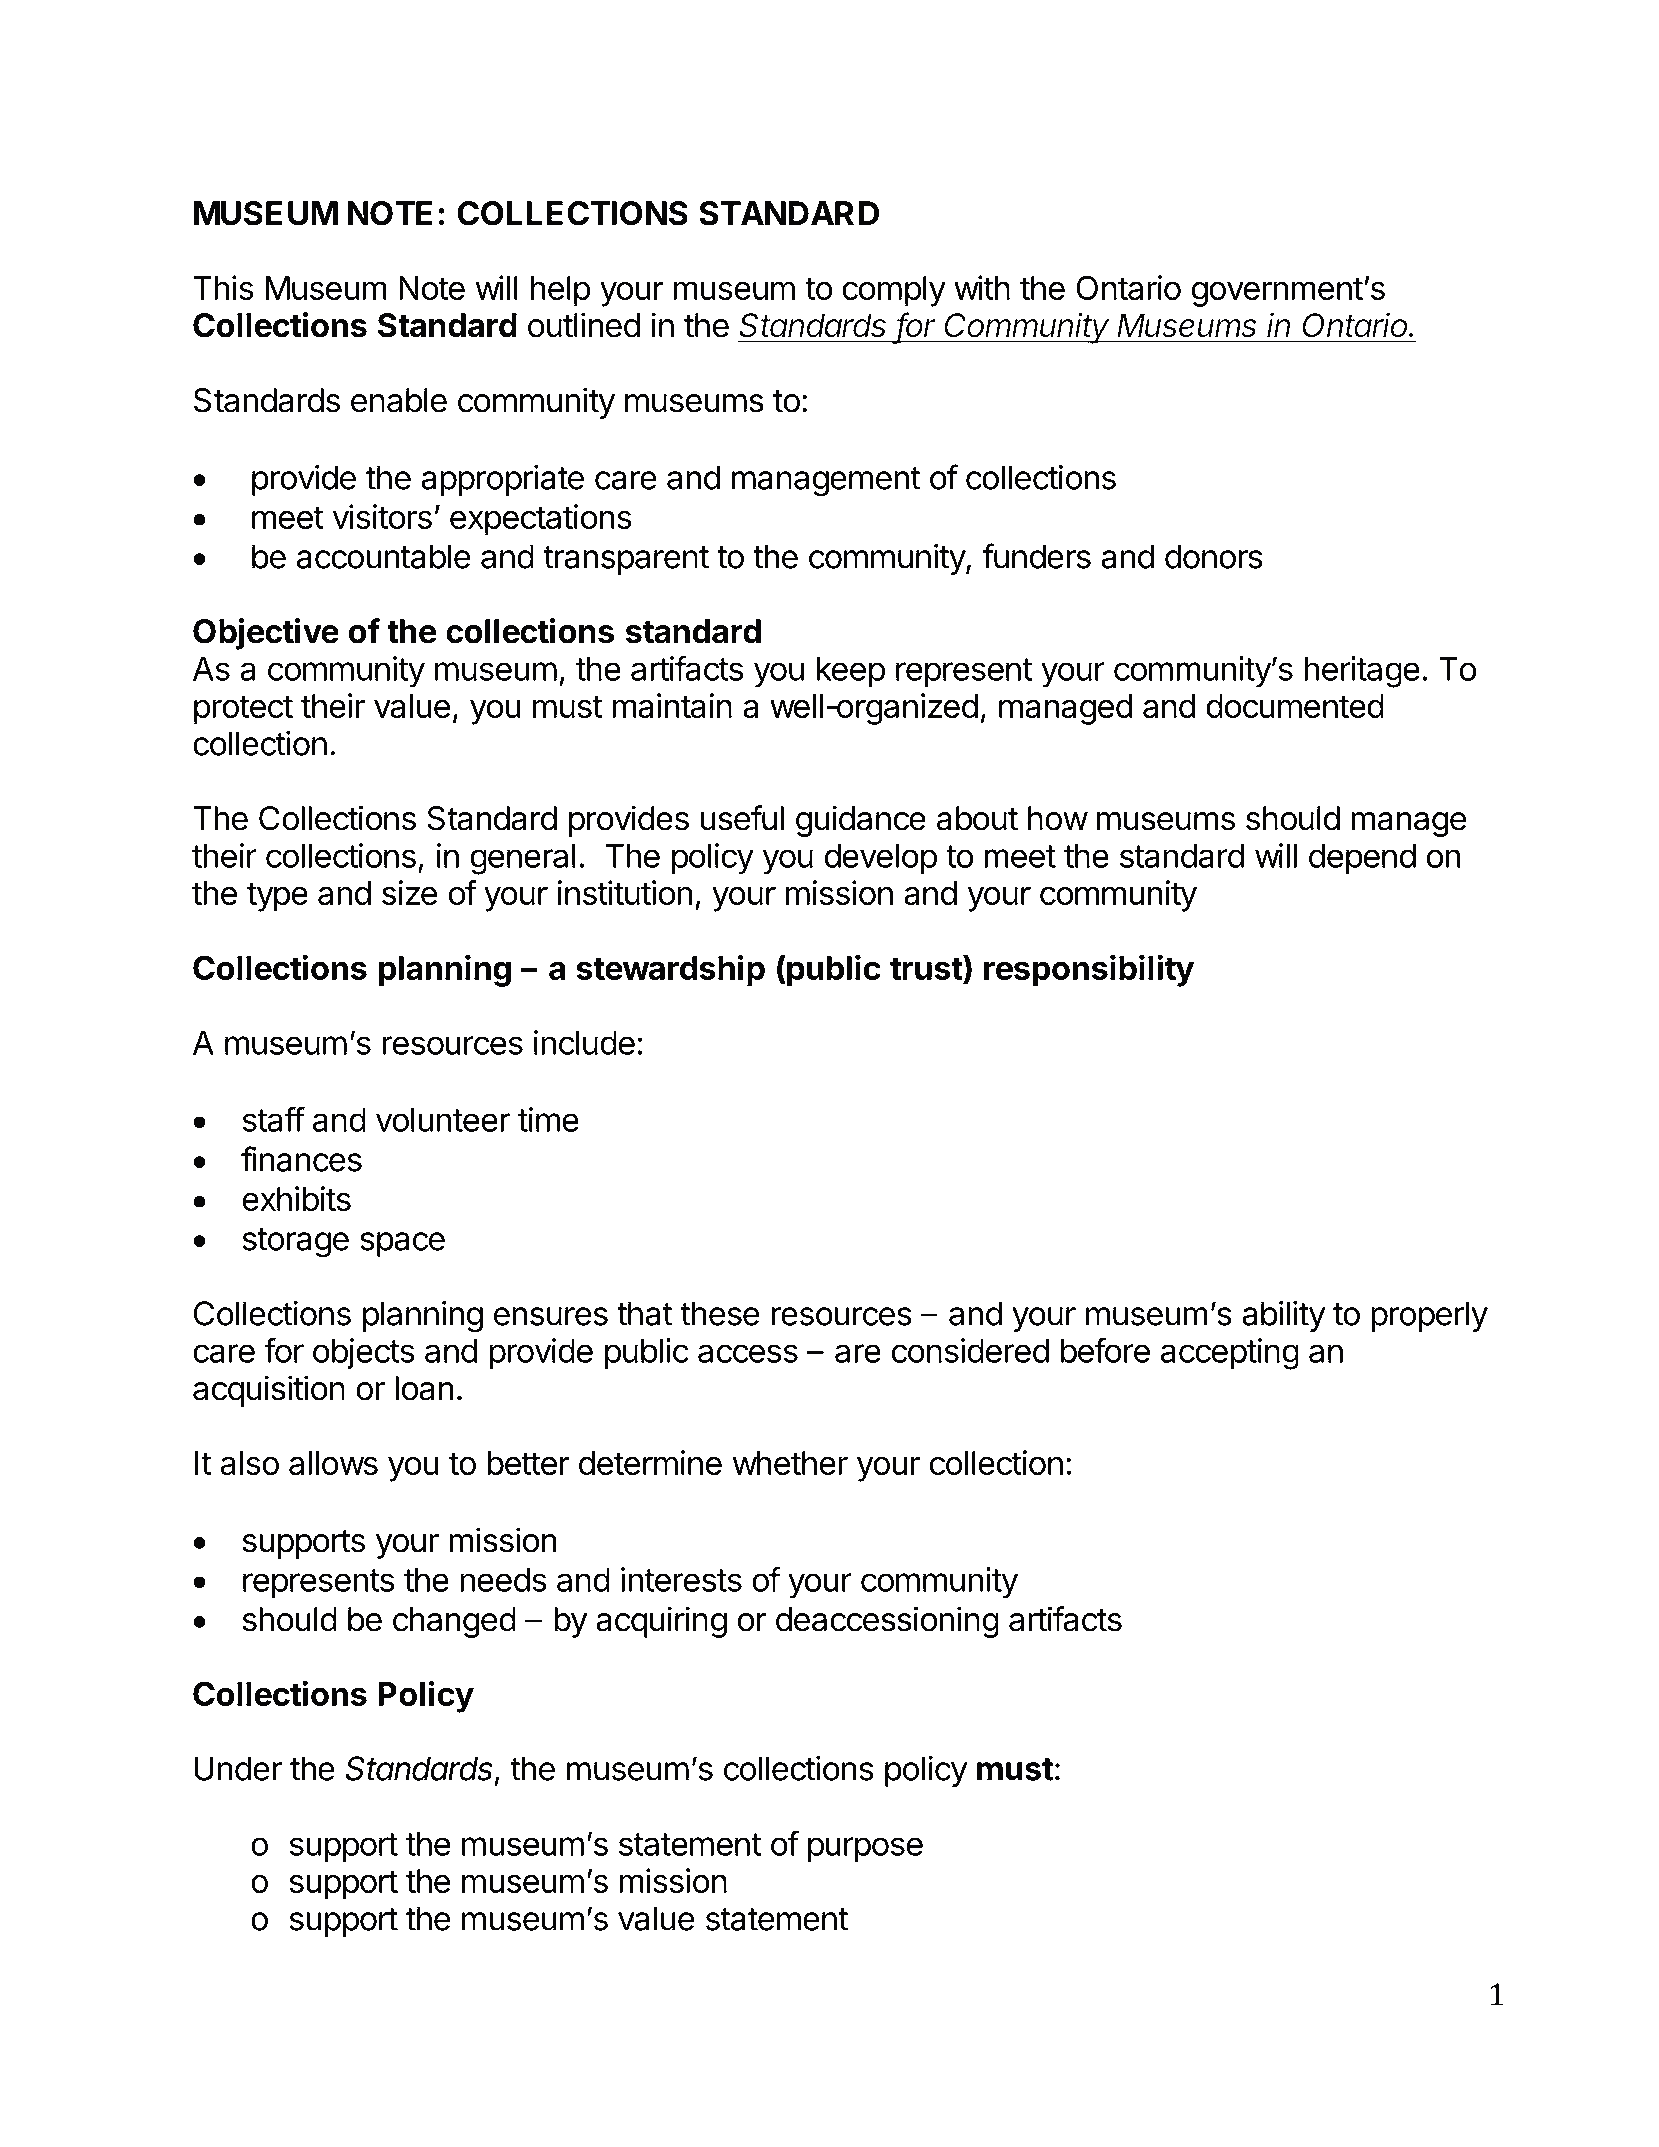 The width and height of the screenshot is (1659, 2147). Describe the element at coordinates (790, 1463) in the screenshot. I see `whether` at that location.
